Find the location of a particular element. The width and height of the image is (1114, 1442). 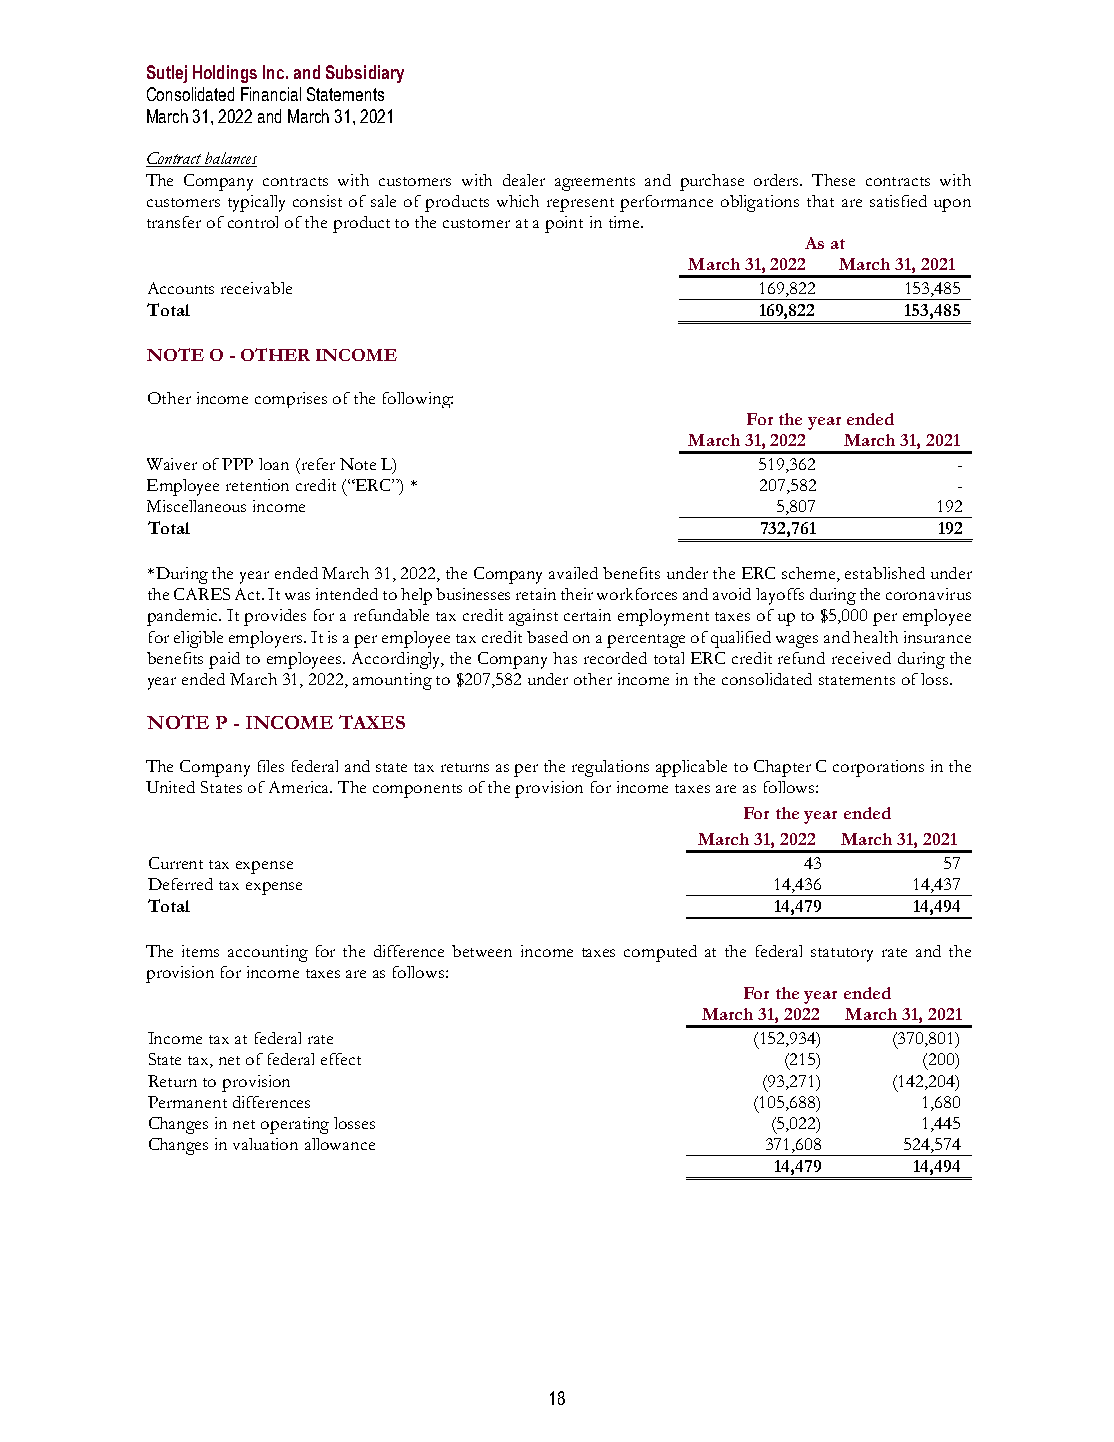

provides is located at coordinates (275, 617).
